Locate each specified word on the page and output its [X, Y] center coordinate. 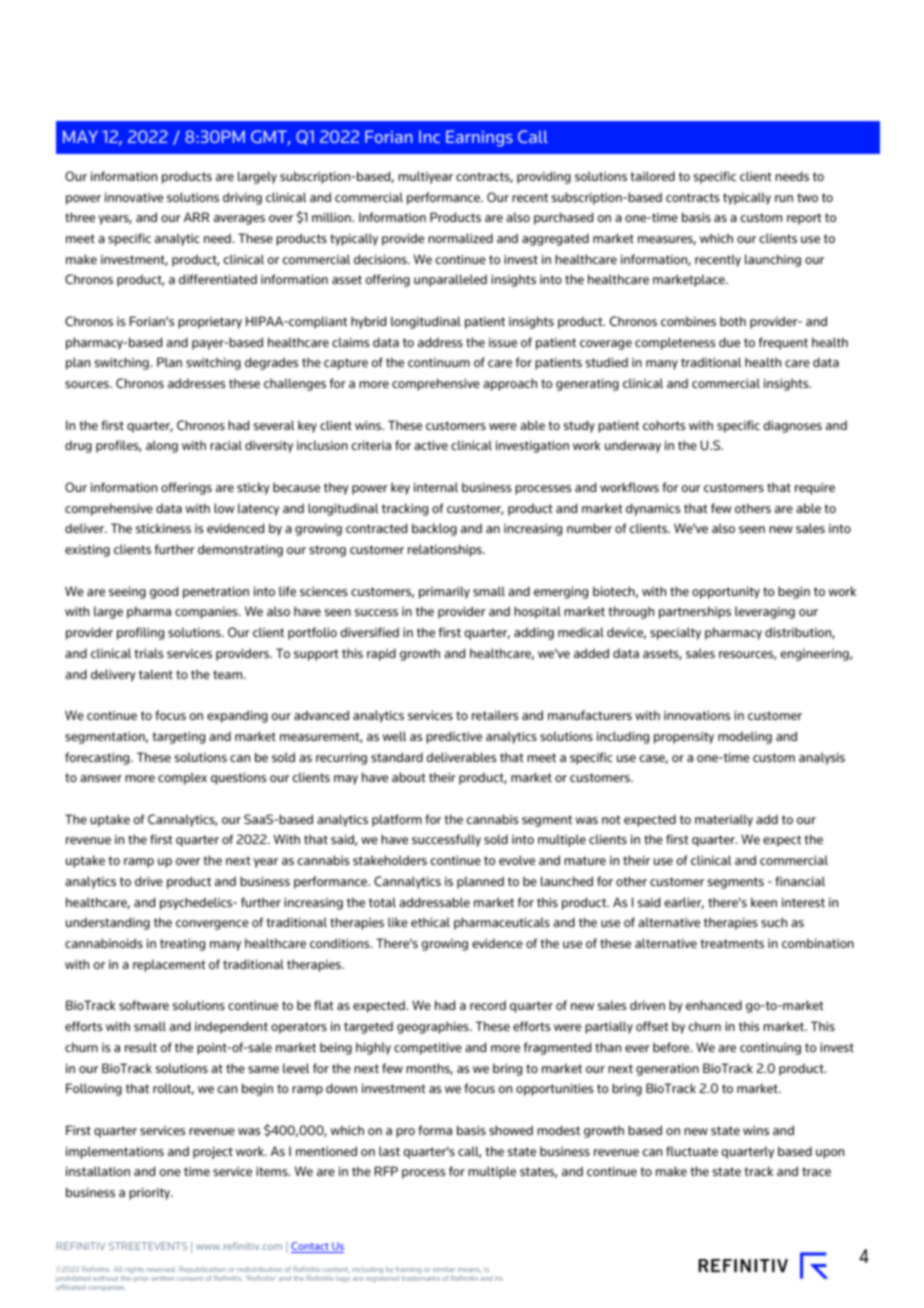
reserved [160, 1270]
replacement [169, 965]
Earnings [479, 138]
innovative [134, 197]
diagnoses [793, 426]
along [162, 446]
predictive [454, 737]
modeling [745, 737]
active [431, 445]
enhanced [714, 1005]
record [488, 1005]
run [784, 198]
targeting [179, 738]
